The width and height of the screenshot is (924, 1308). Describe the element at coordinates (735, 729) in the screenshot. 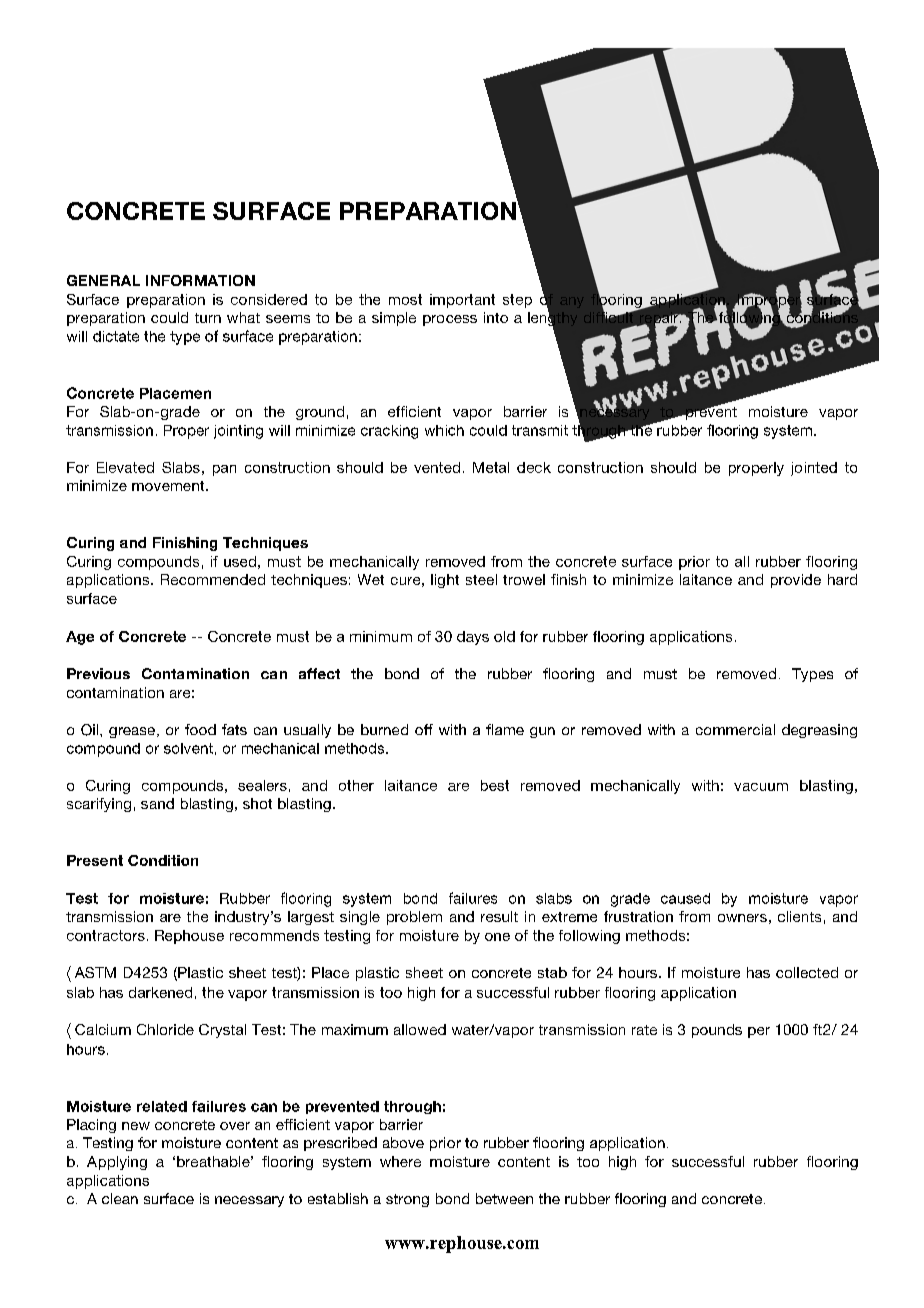

I see `commercial` at that location.
